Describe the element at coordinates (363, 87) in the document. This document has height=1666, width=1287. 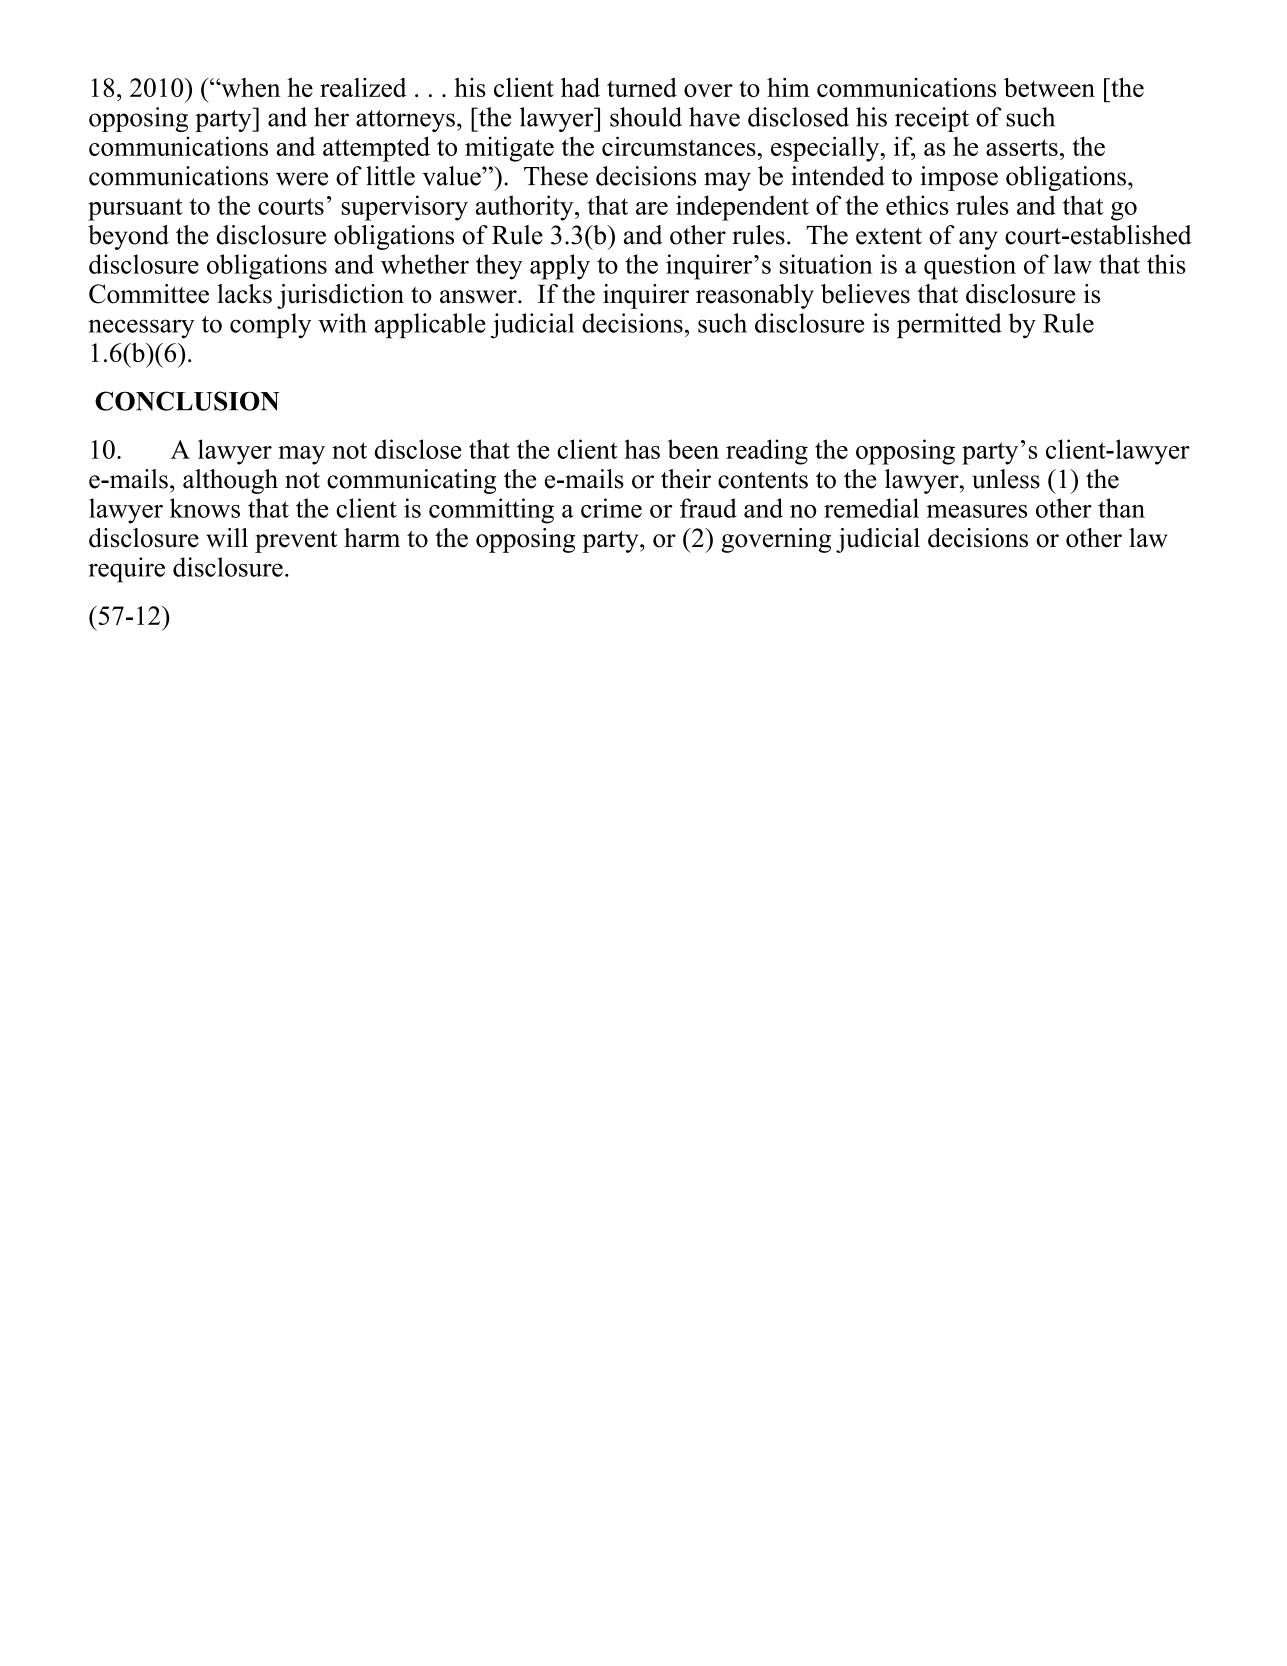
I see `realized` at that location.
